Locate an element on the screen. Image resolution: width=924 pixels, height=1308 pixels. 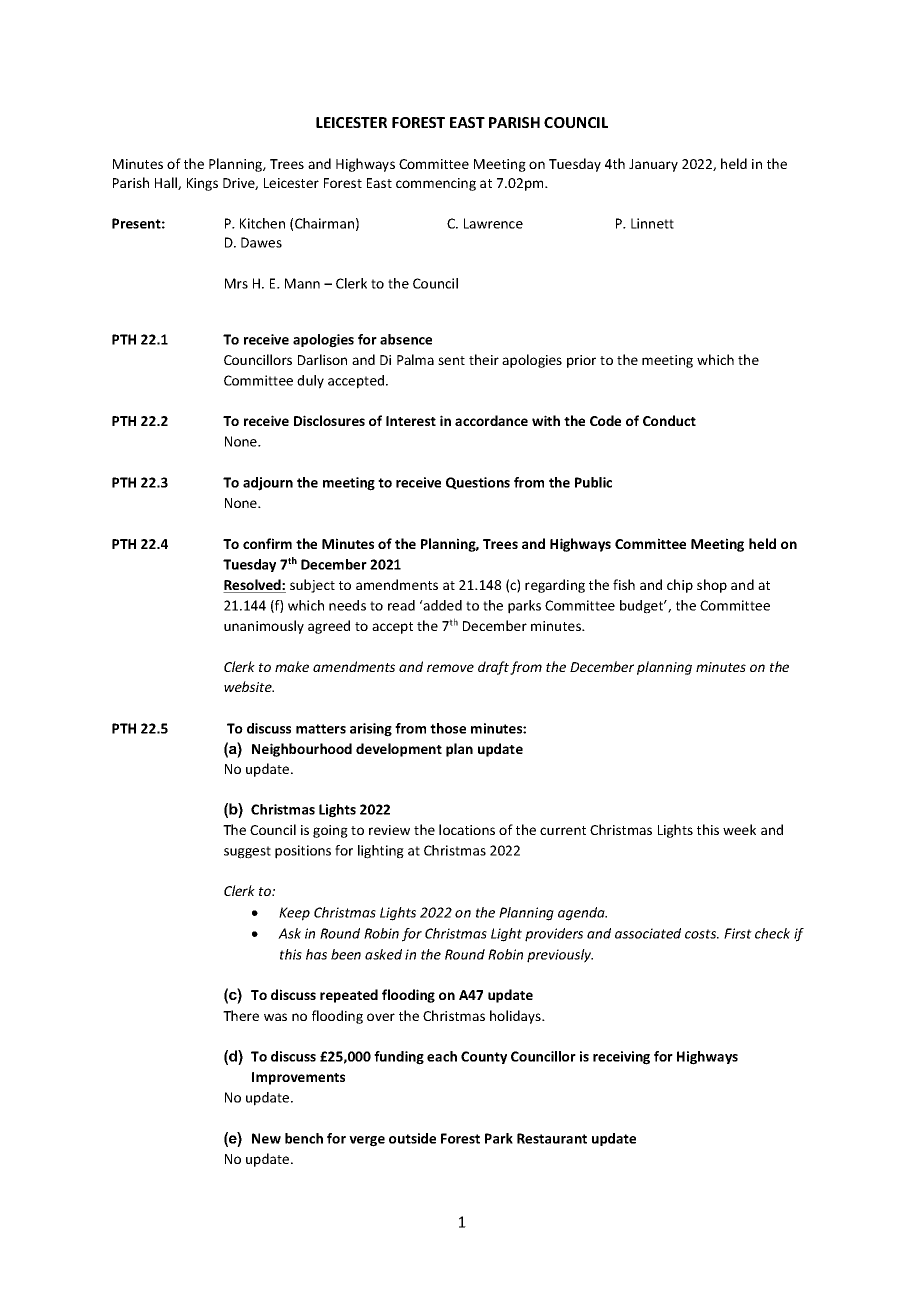
Disclosures is located at coordinates (329, 420).
